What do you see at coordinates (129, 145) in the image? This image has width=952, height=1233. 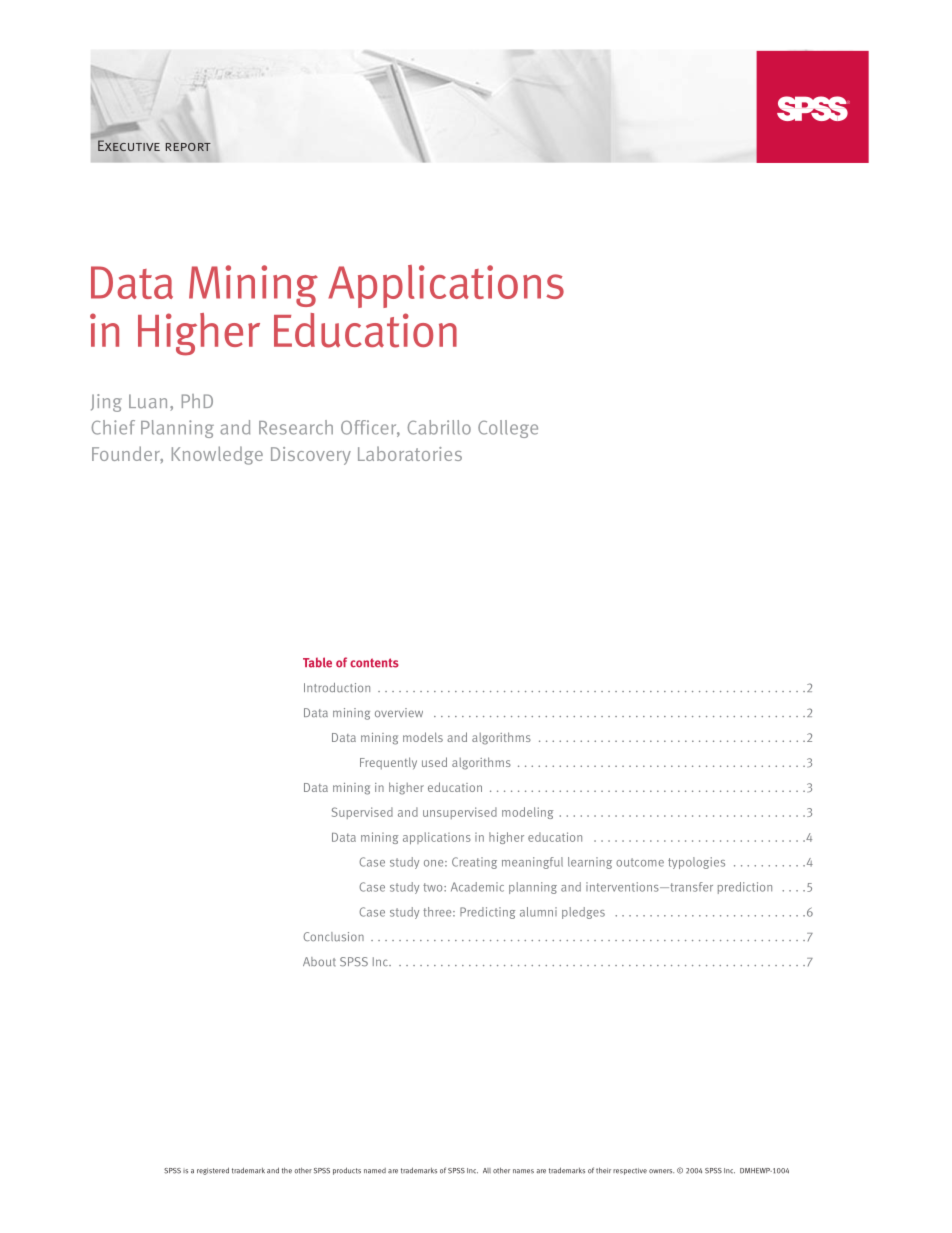 I see `Executive` at bounding box center [129, 145].
